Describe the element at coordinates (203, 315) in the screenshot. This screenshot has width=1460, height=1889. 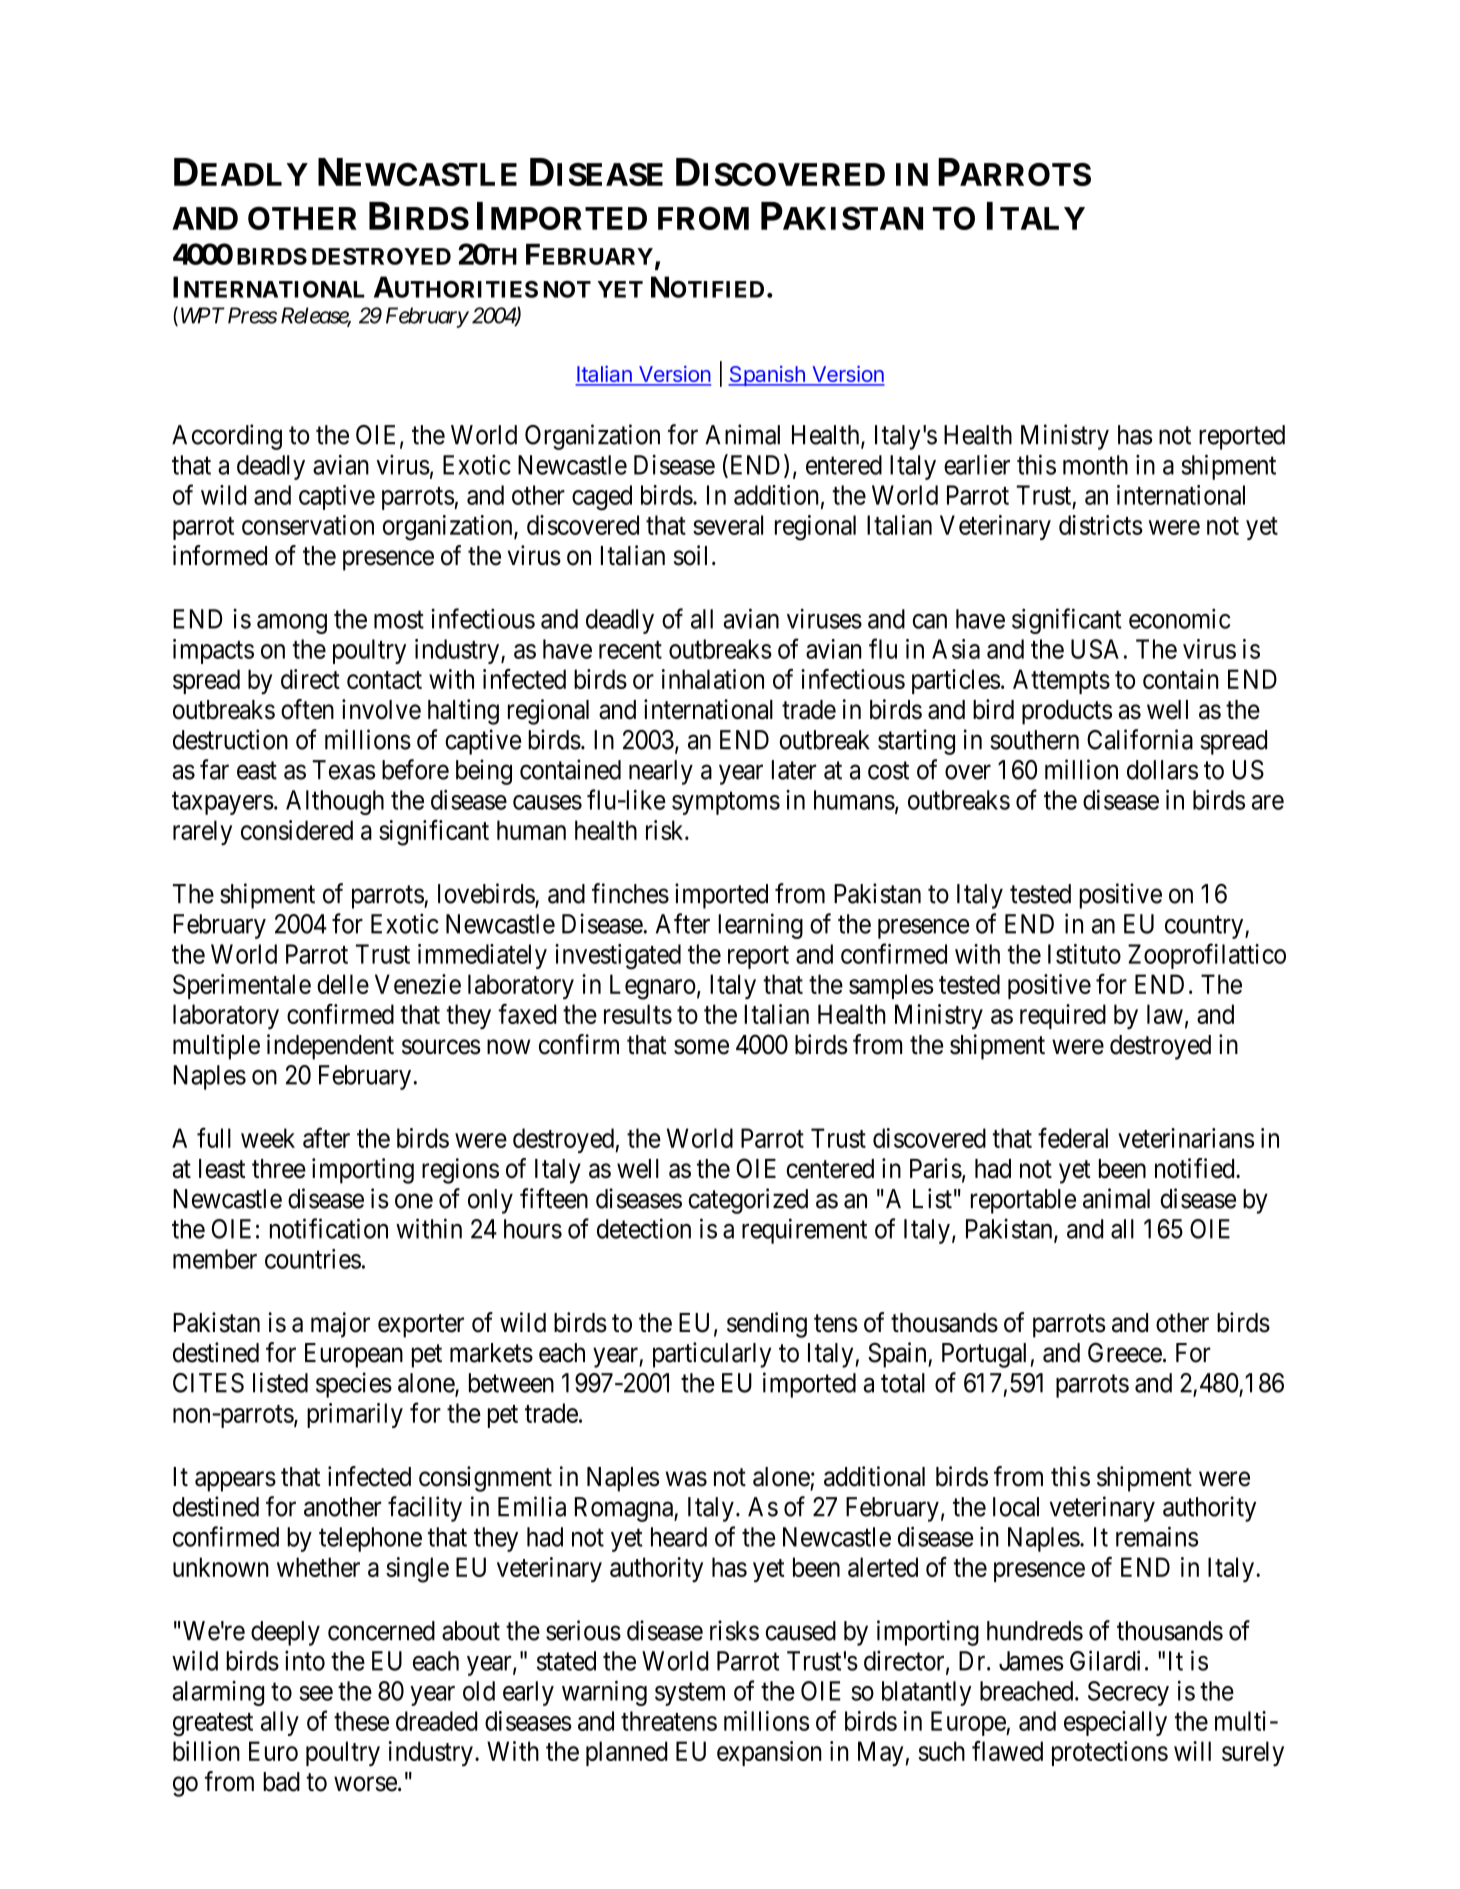
I see `WPT` at that location.
